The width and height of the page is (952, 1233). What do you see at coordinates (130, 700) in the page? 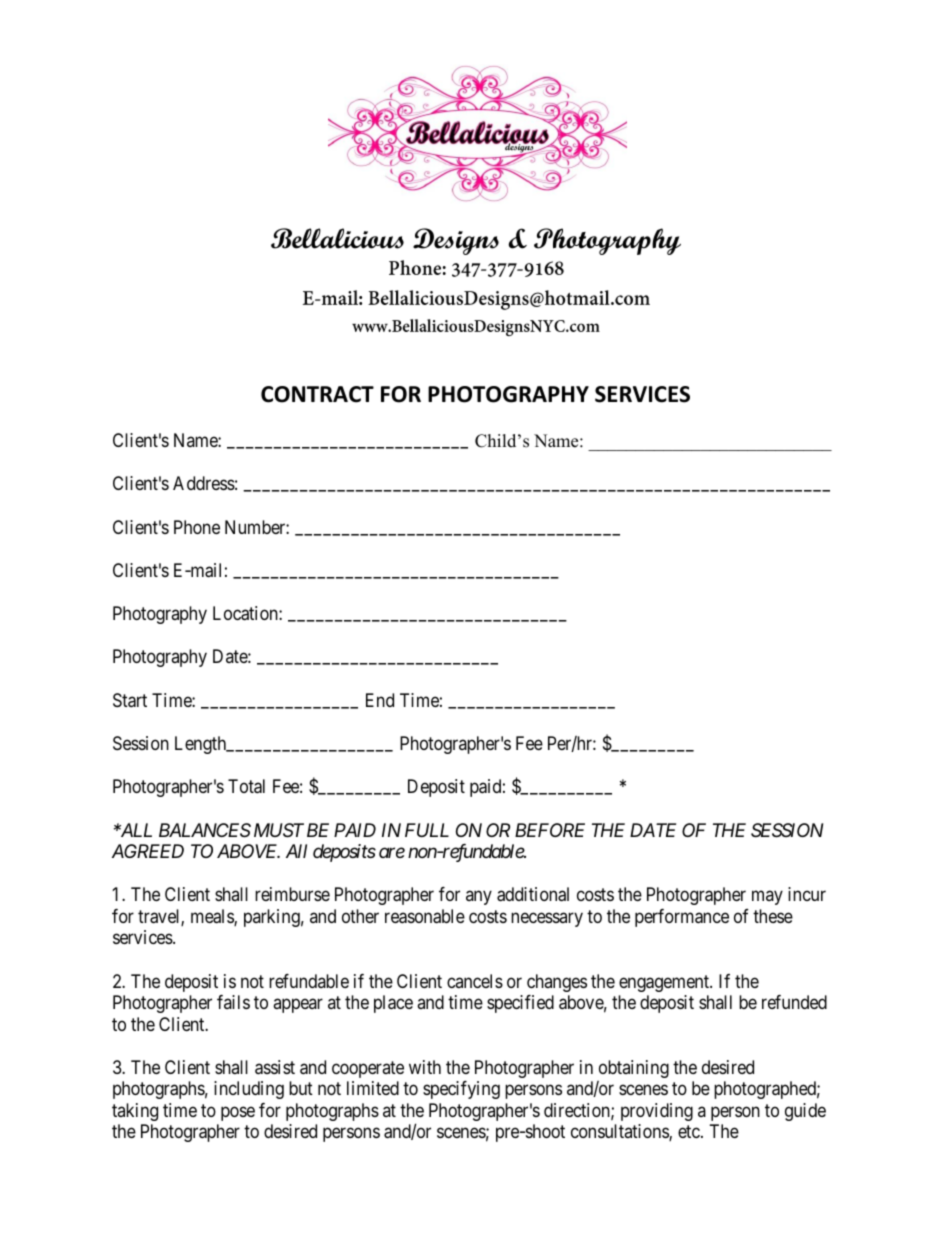
I see `Start` at bounding box center [130, 700].
